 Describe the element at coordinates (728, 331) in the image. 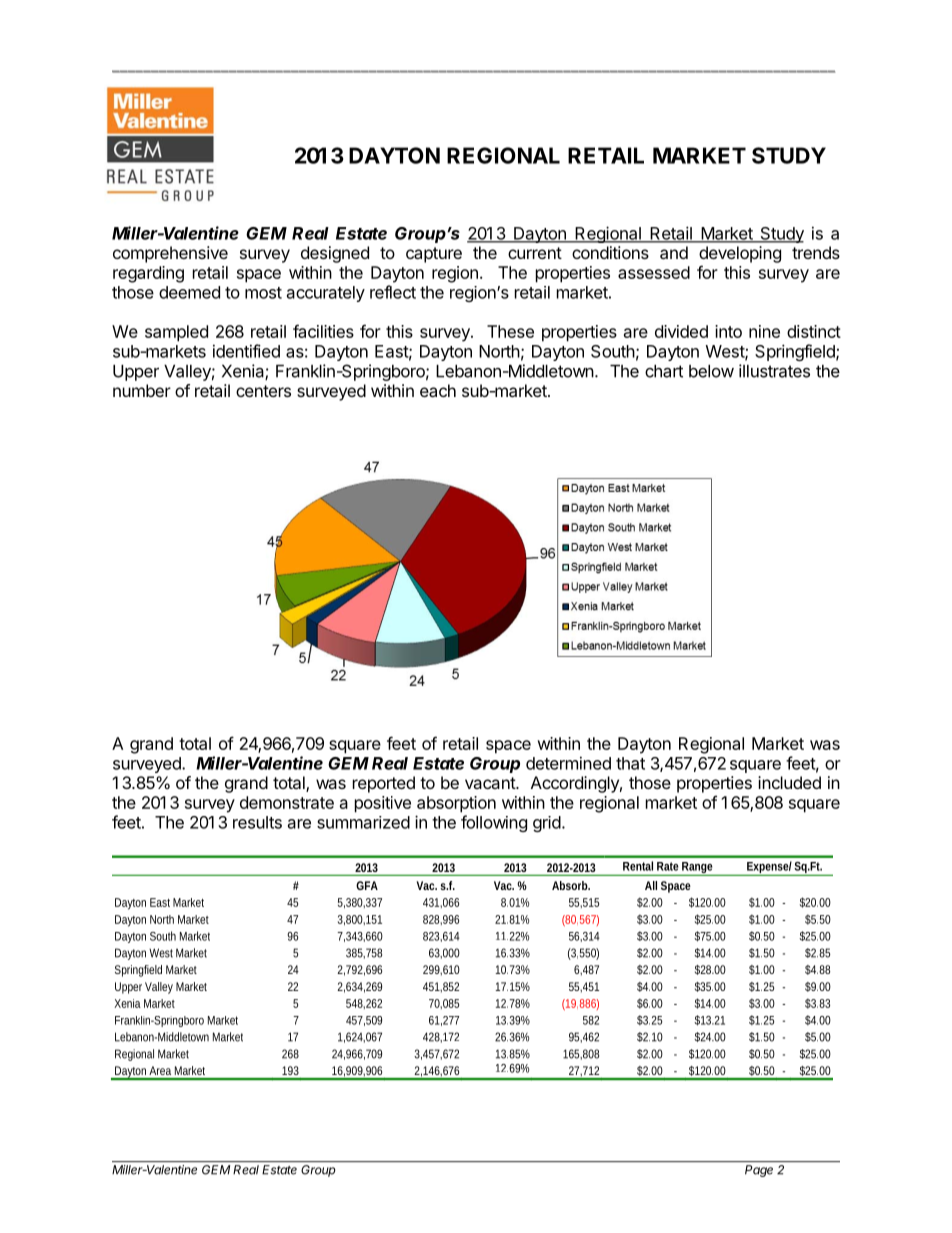

I see `into` at that location.
